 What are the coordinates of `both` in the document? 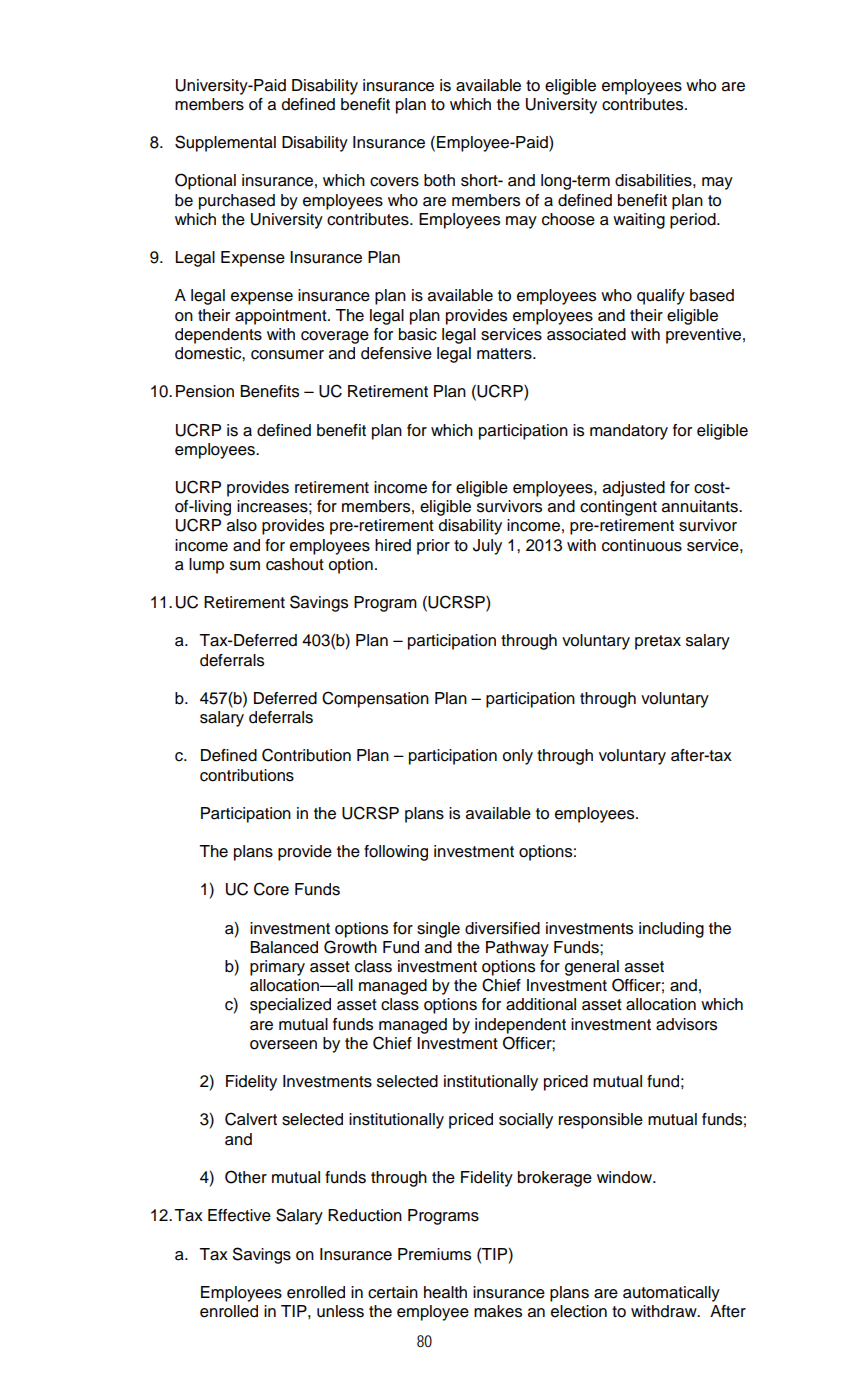 It's located at (439, 180).
